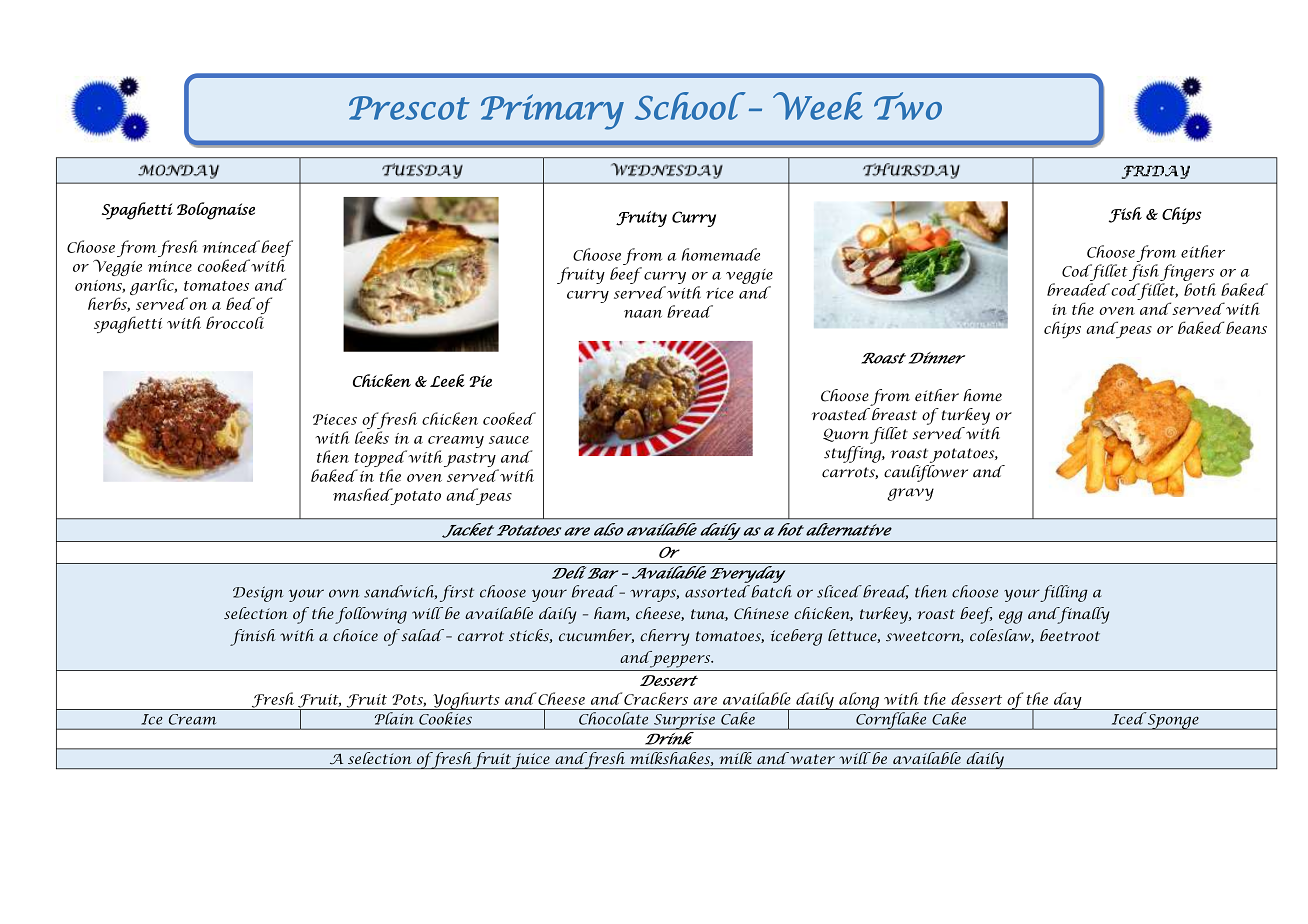  What do you see at coordinates (335, 419) in the screenshot?
I see `Pieces` at bounding box center [335, 419].
